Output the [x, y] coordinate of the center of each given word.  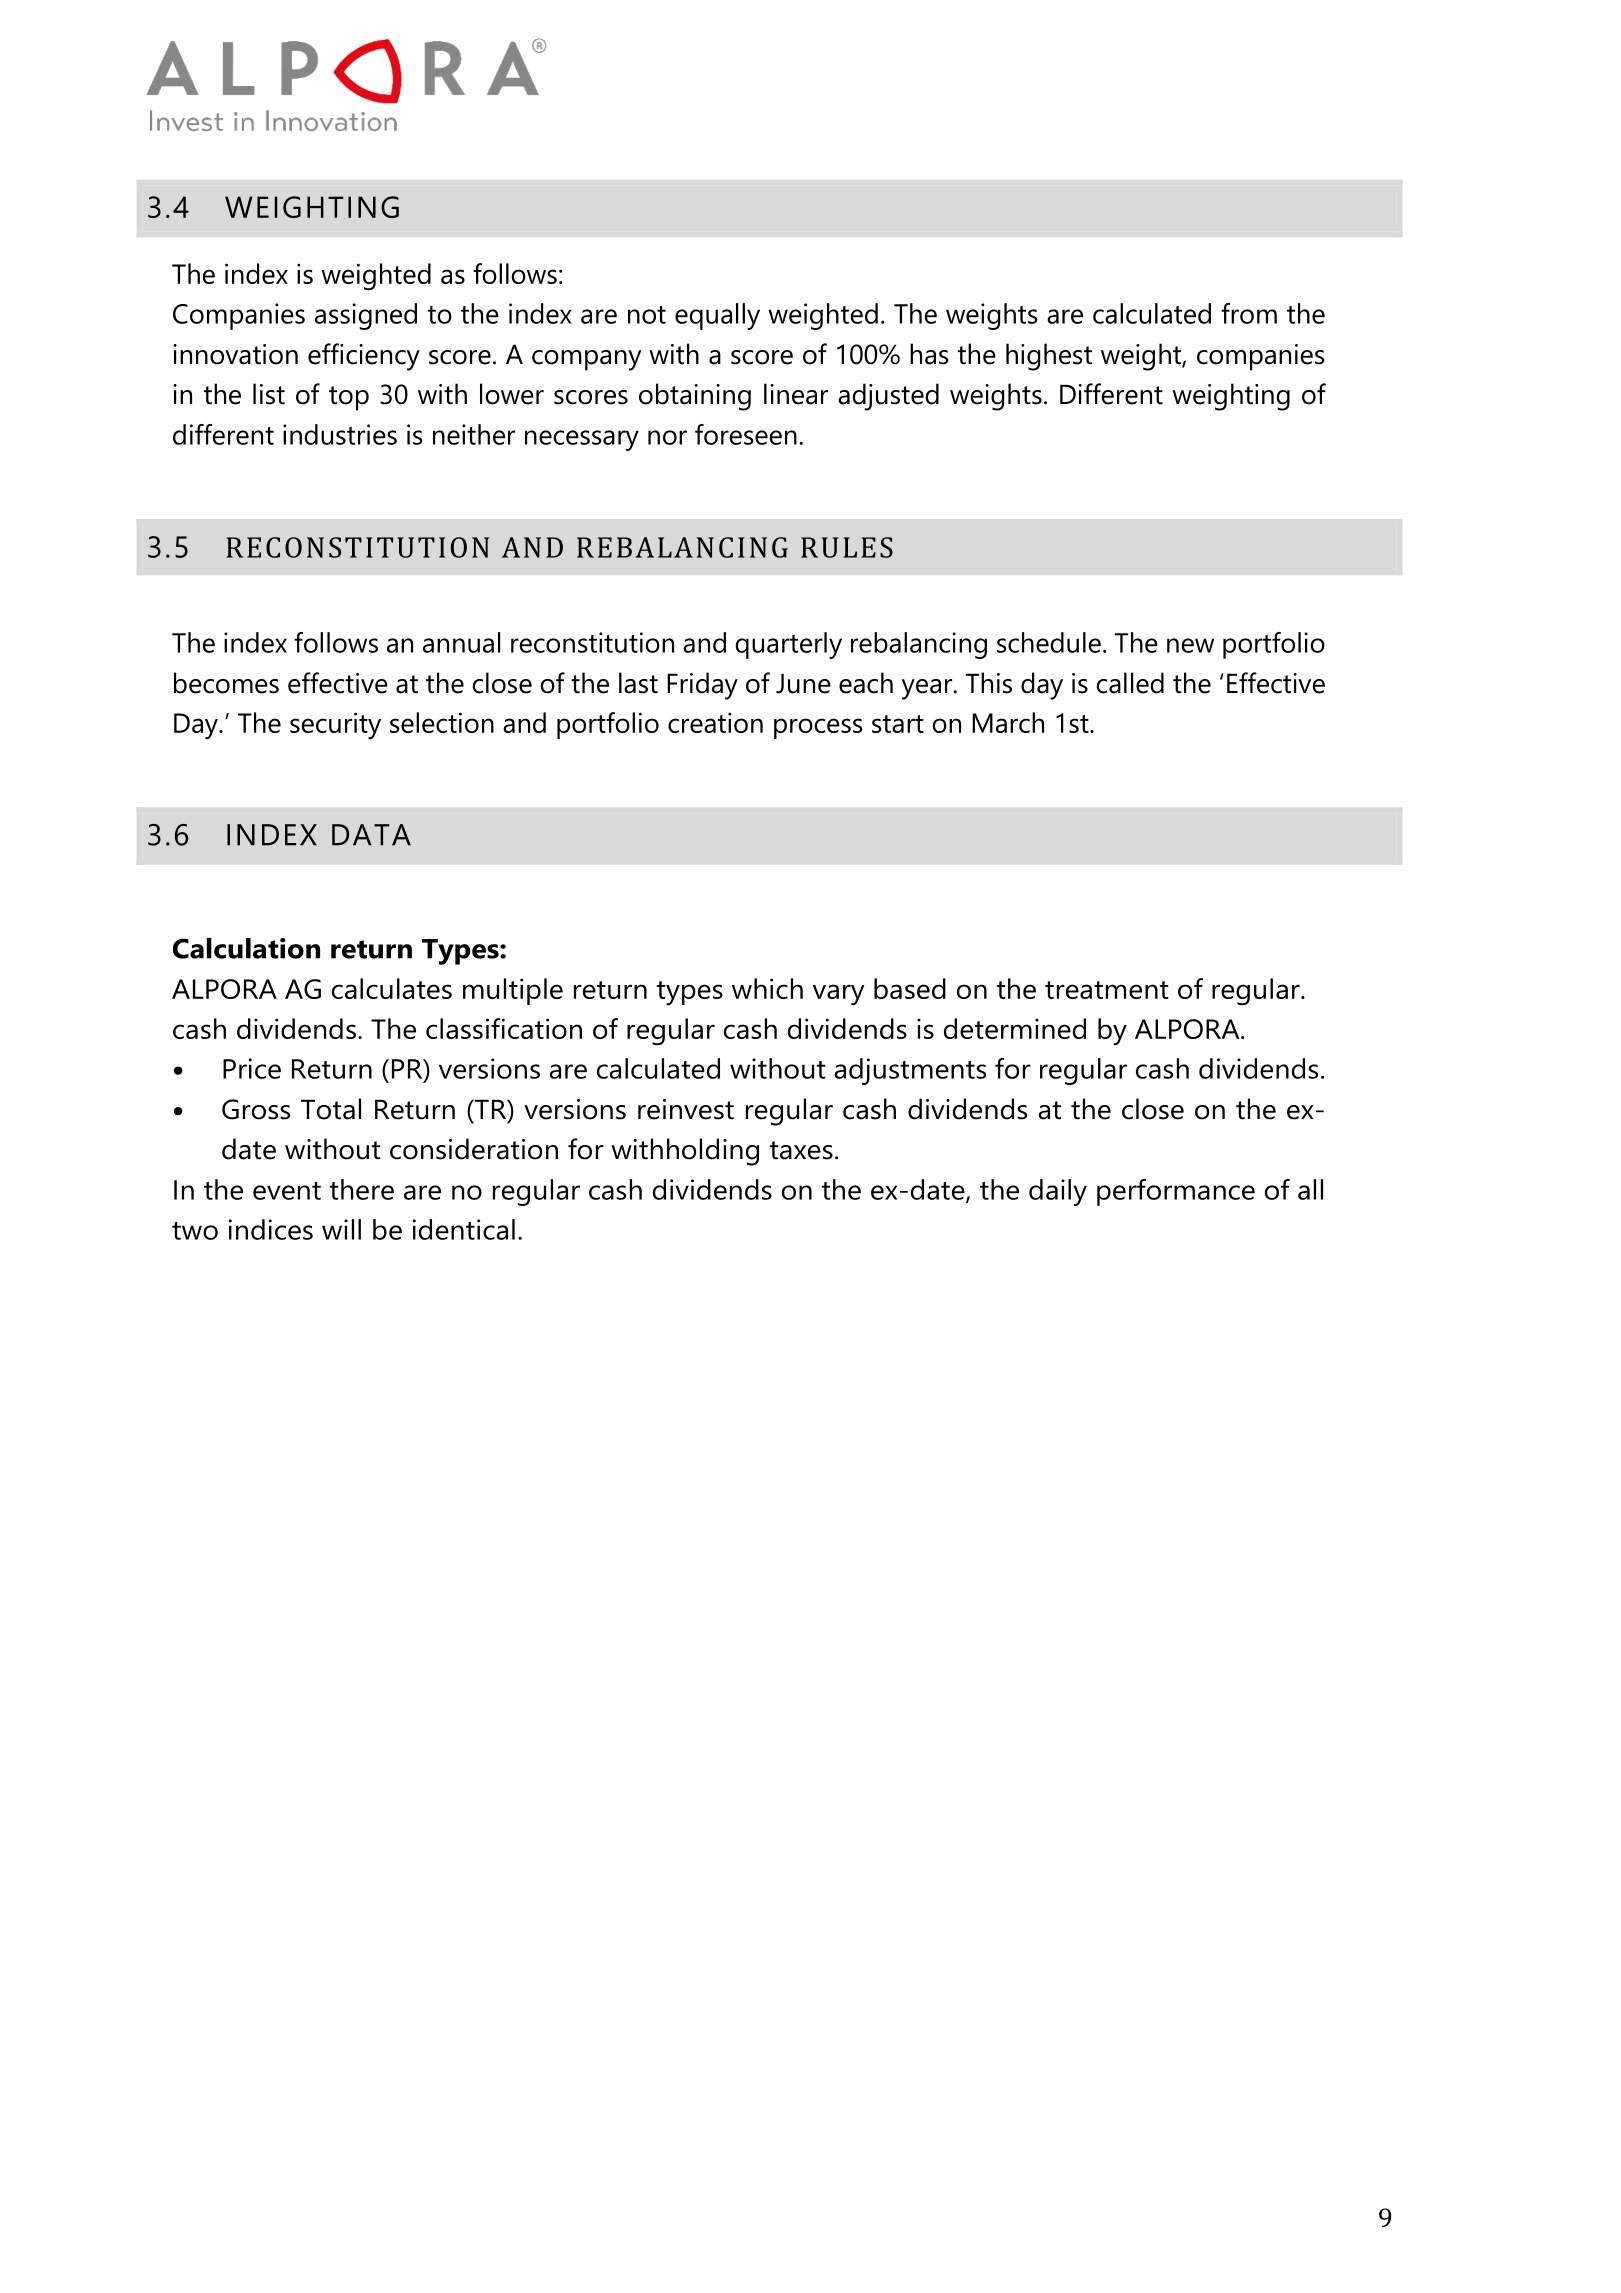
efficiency [364, 357]
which [767, 988]
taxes [801, 1150]
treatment [1107, 990]
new [1190, 645]
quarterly [789, 645]
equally [717, 316]
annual [461, 642]
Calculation [246, 948]
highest [1049, 357]
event [287, 1191]
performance [1176, 1192]
